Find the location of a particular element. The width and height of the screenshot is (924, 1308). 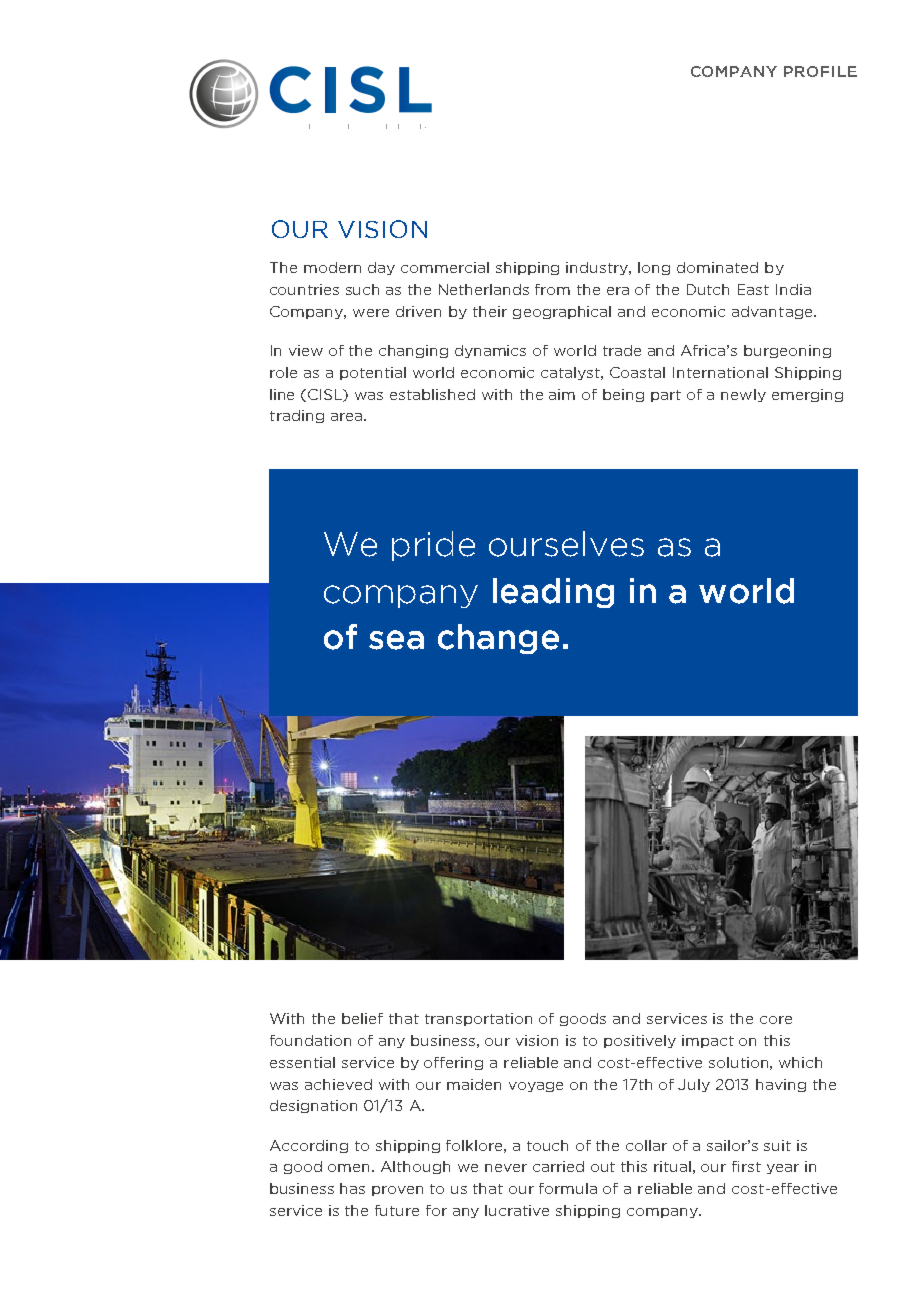

has is located at coordinates (352, 1188).
